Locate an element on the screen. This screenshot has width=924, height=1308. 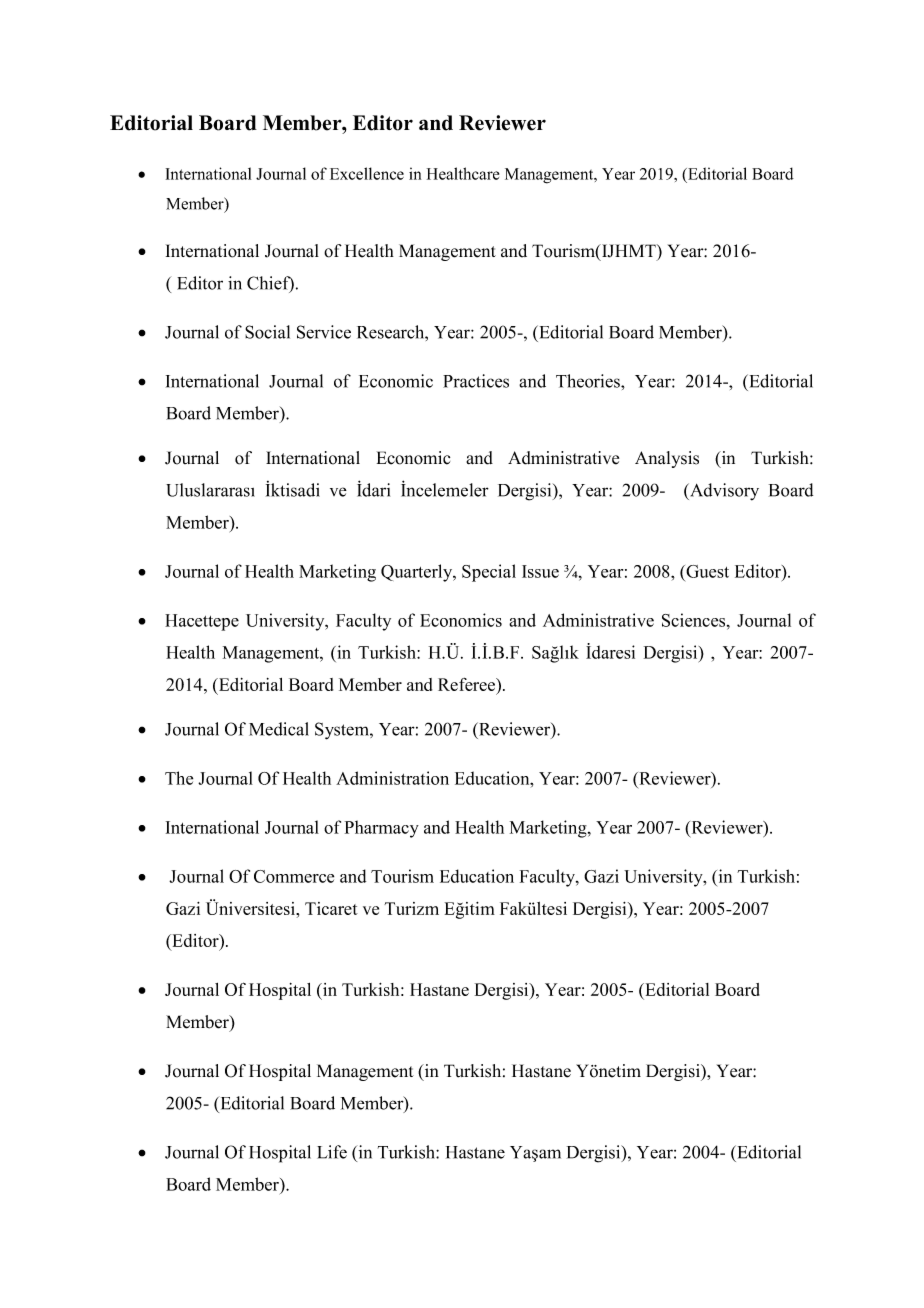
Analysis is located at coordinates (667, 459).
